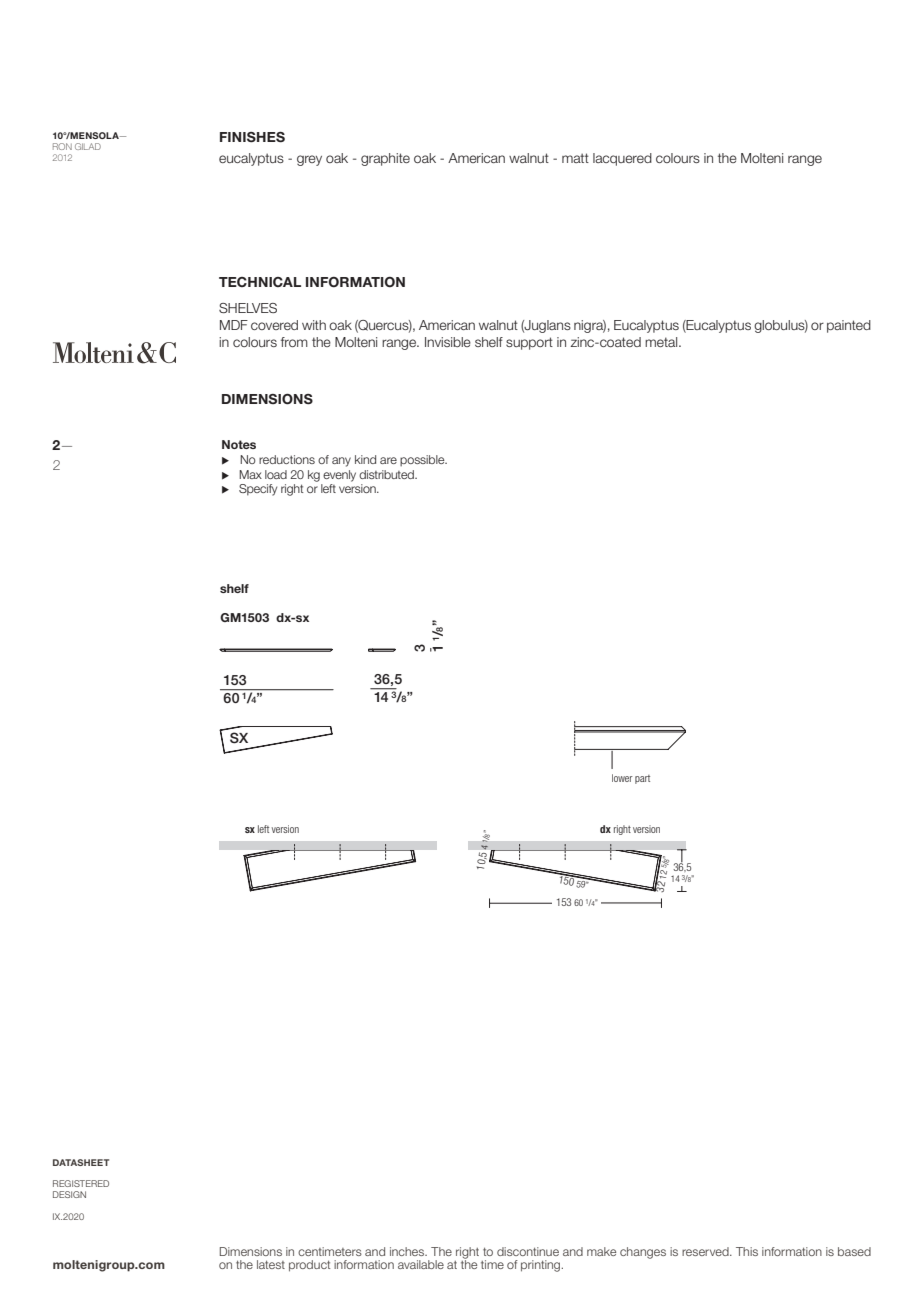 The width and height of the screenshot is (924, 1308). I want to click on graphite, so click(385, 159).
